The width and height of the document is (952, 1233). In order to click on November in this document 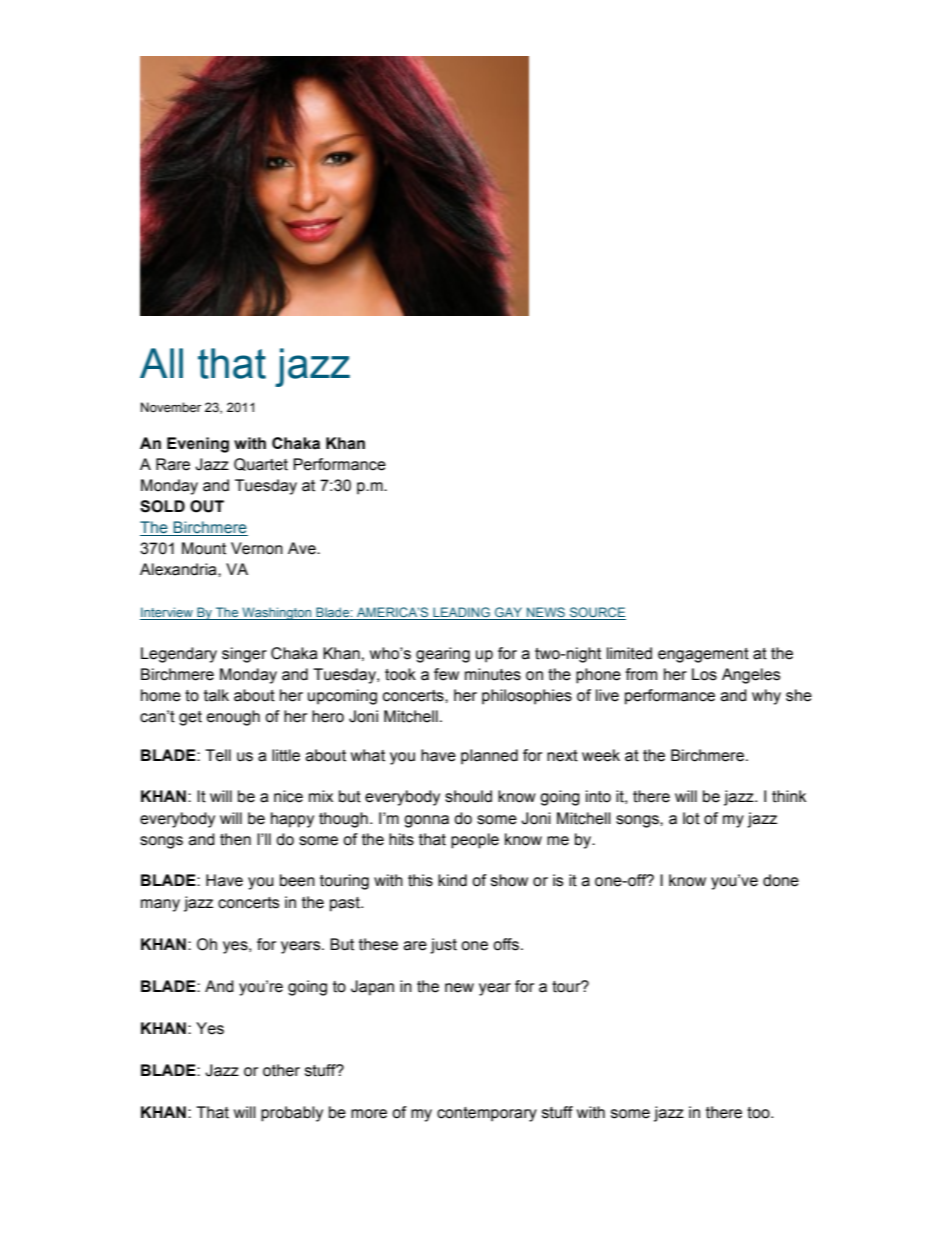, I will do `click(171, 407)`.
